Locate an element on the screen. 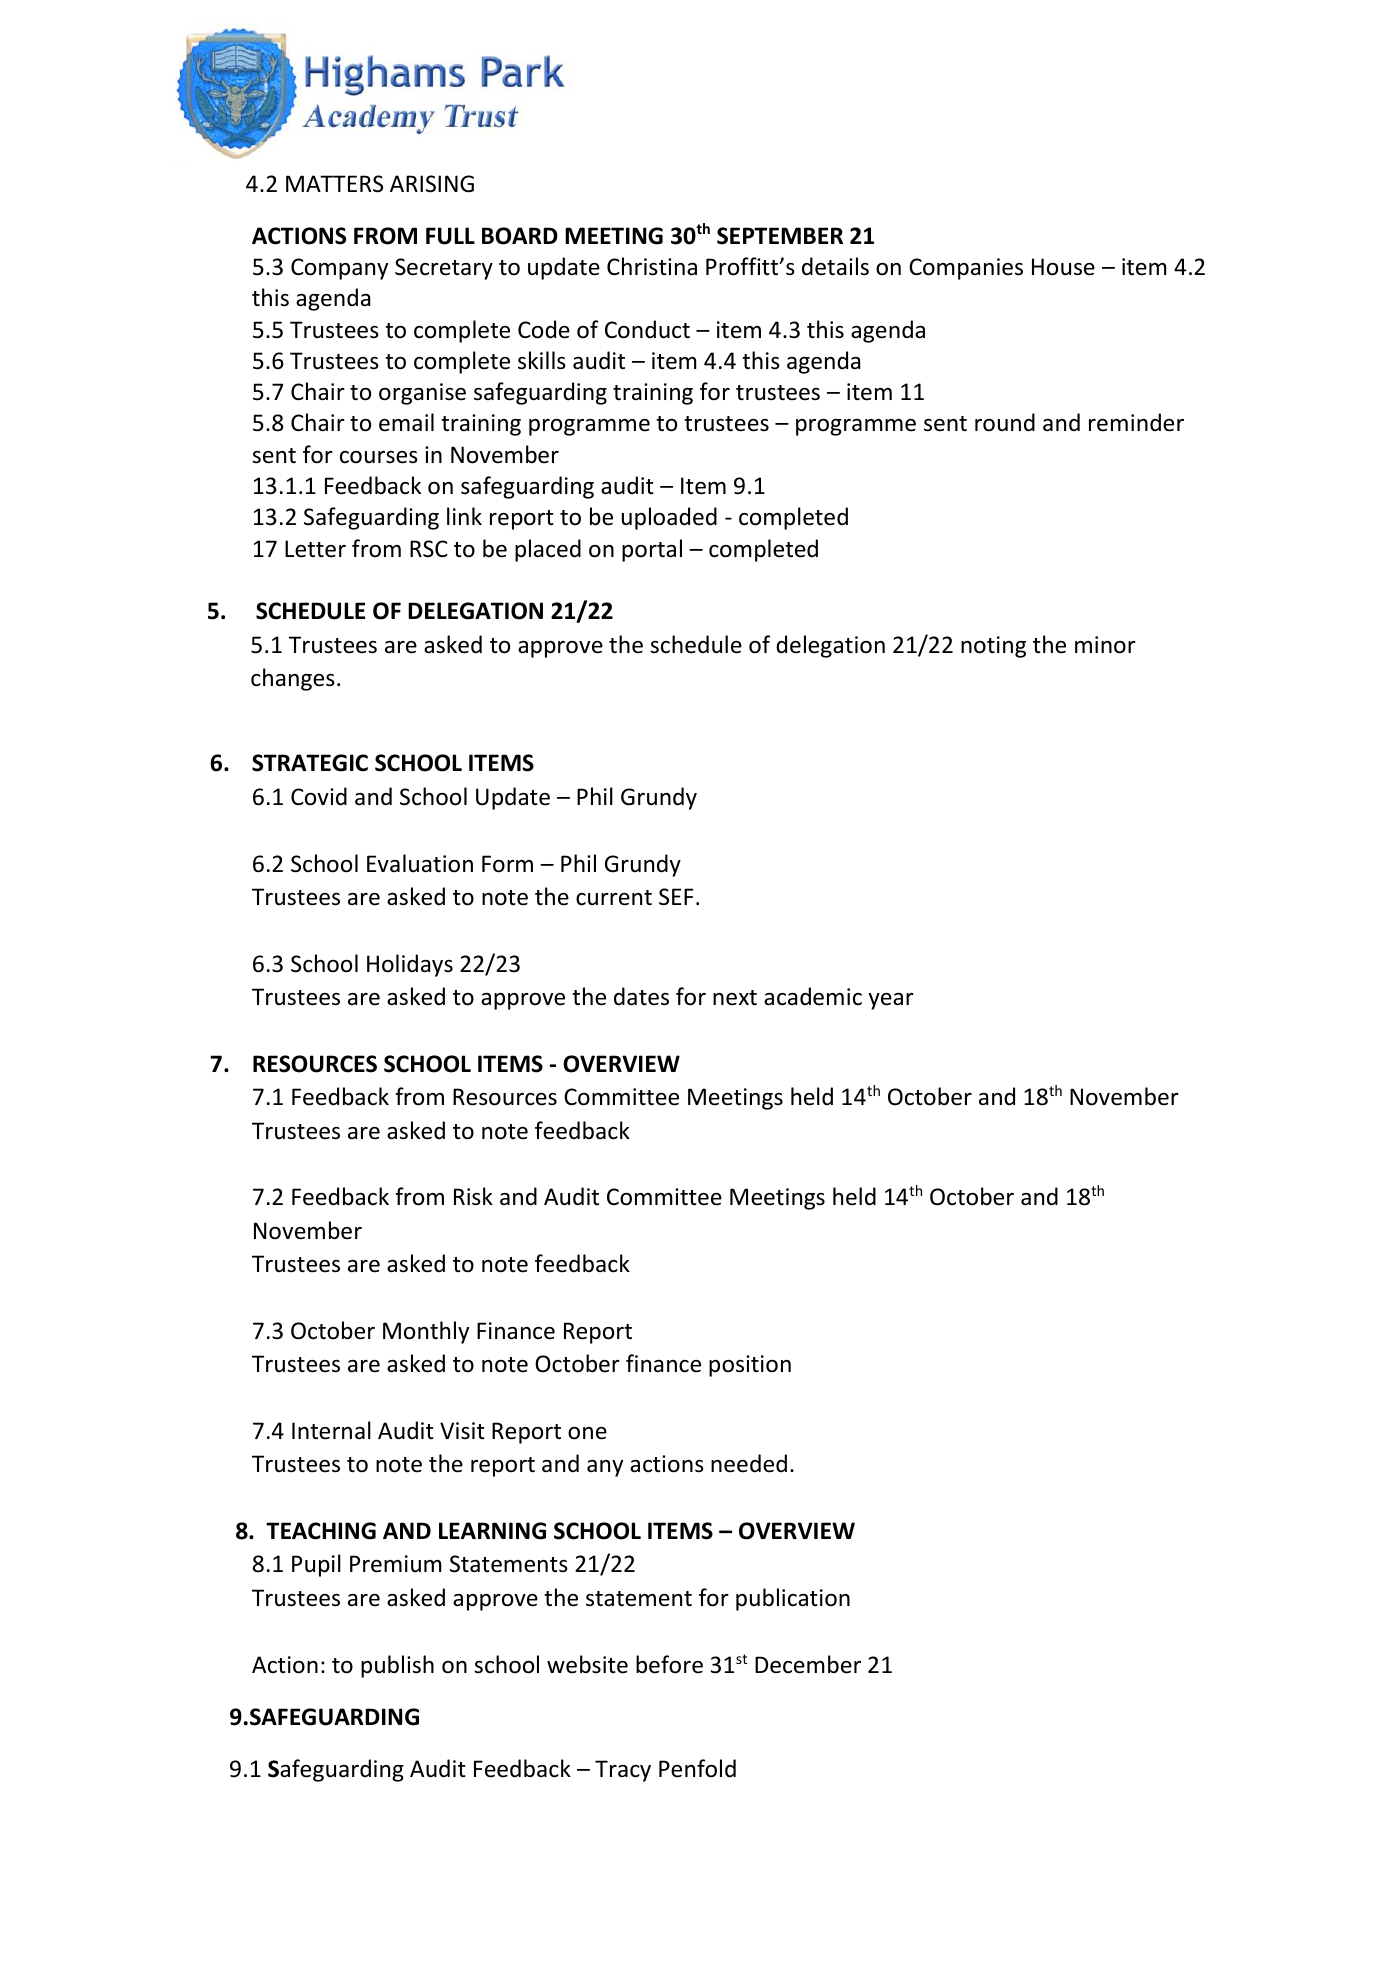 Image resolution: width=1388 pixels, height=1962 pixels. FULL is located at coordinates (450, 236).
